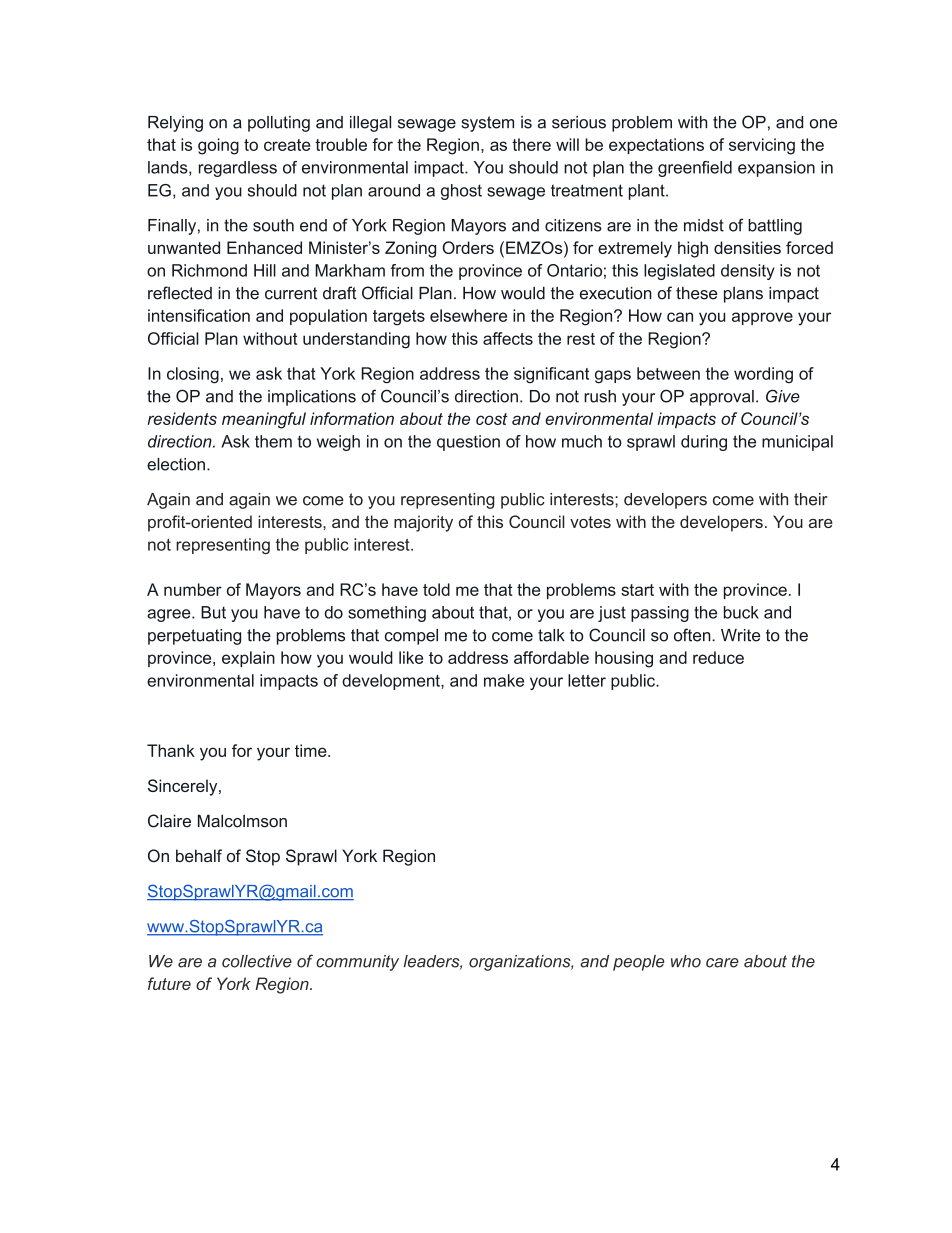  What do you see at coordinates (722, 963) in the document?
I see `care` at bounding box center [722, 963].
